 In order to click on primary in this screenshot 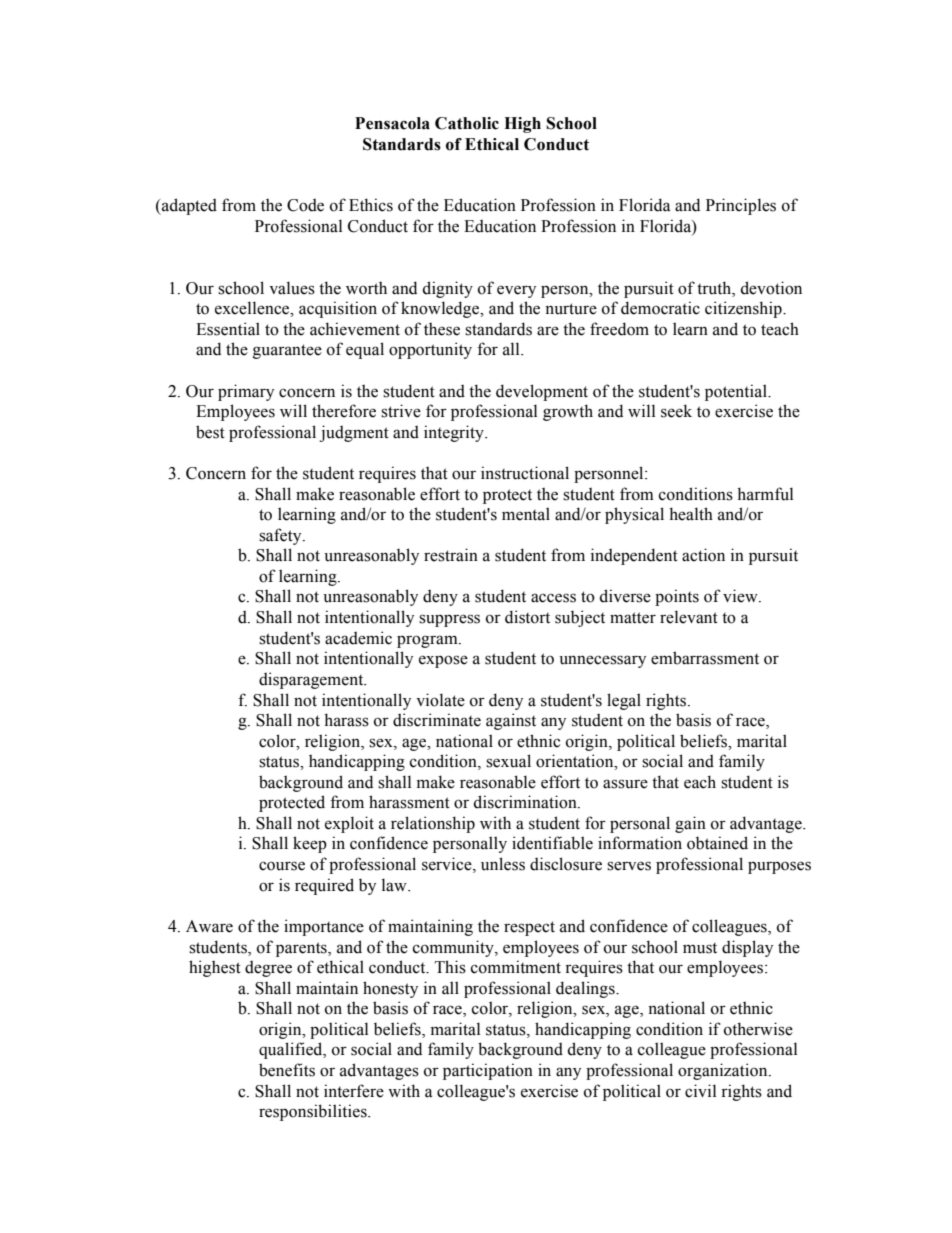, I will do `click(246, 392)`.
